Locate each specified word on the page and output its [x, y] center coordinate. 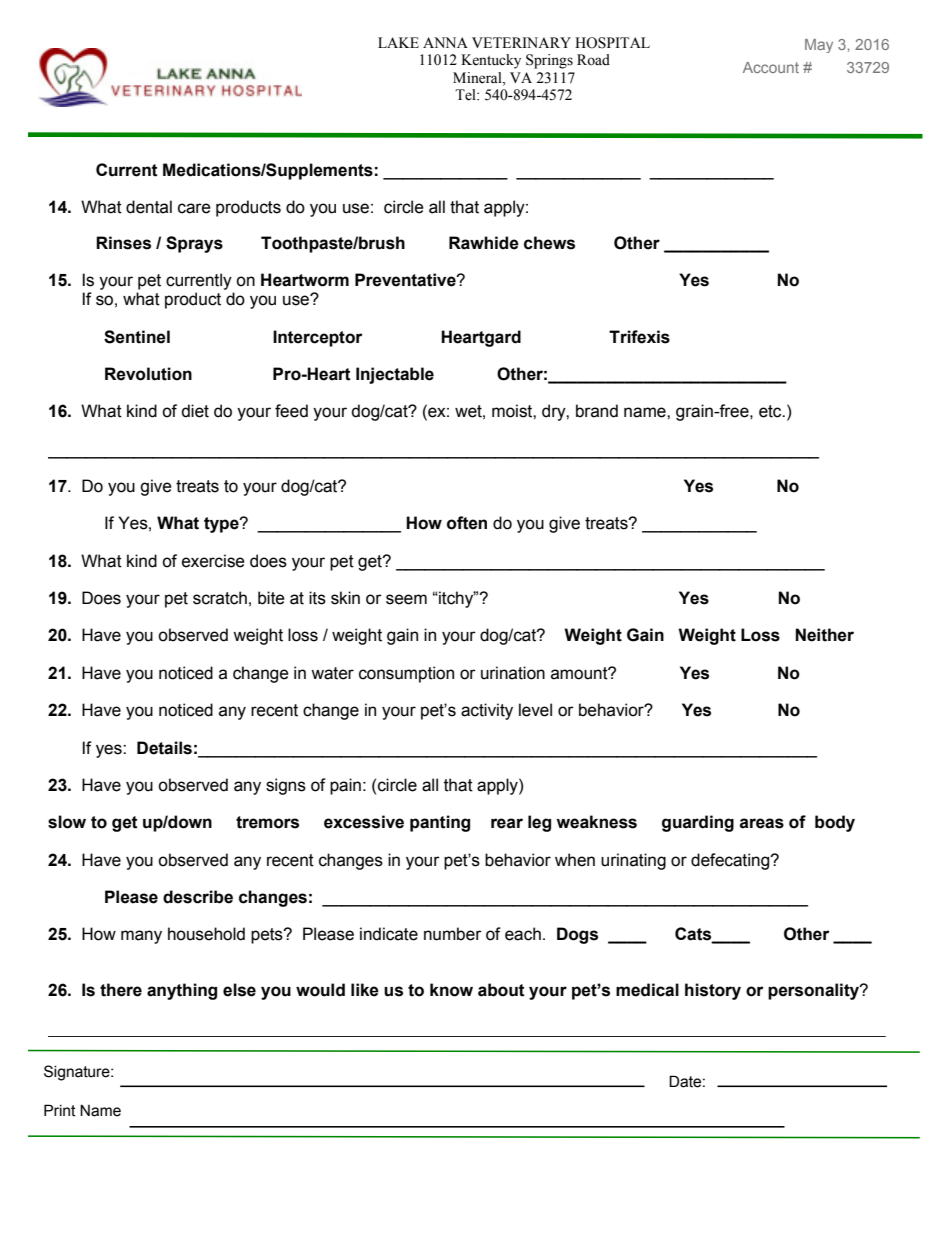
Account [771, 67]
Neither [824, 635]
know [451, 990]
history [713, 991]
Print [60, 1110]
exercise [213, 561]
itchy [456, 599]
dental [149, 207]
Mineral [478, 78]
